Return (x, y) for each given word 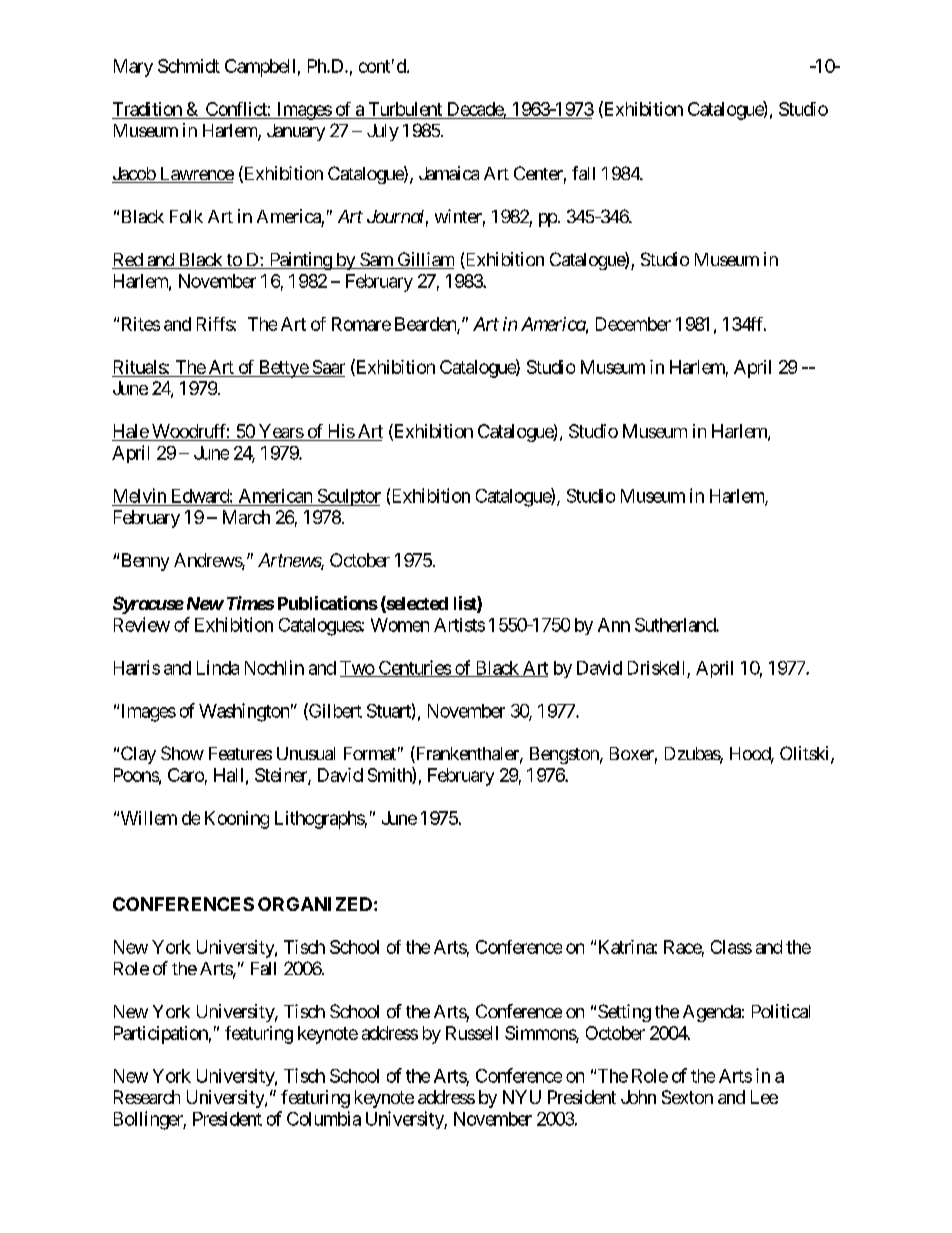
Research (147, 1097)
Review (142, 624)
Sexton (687, 1097)
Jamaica (449, 173)
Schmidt (189, 66)
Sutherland (676, 625)
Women (400, 625)
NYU (522, 1097)
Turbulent (405, 109)
